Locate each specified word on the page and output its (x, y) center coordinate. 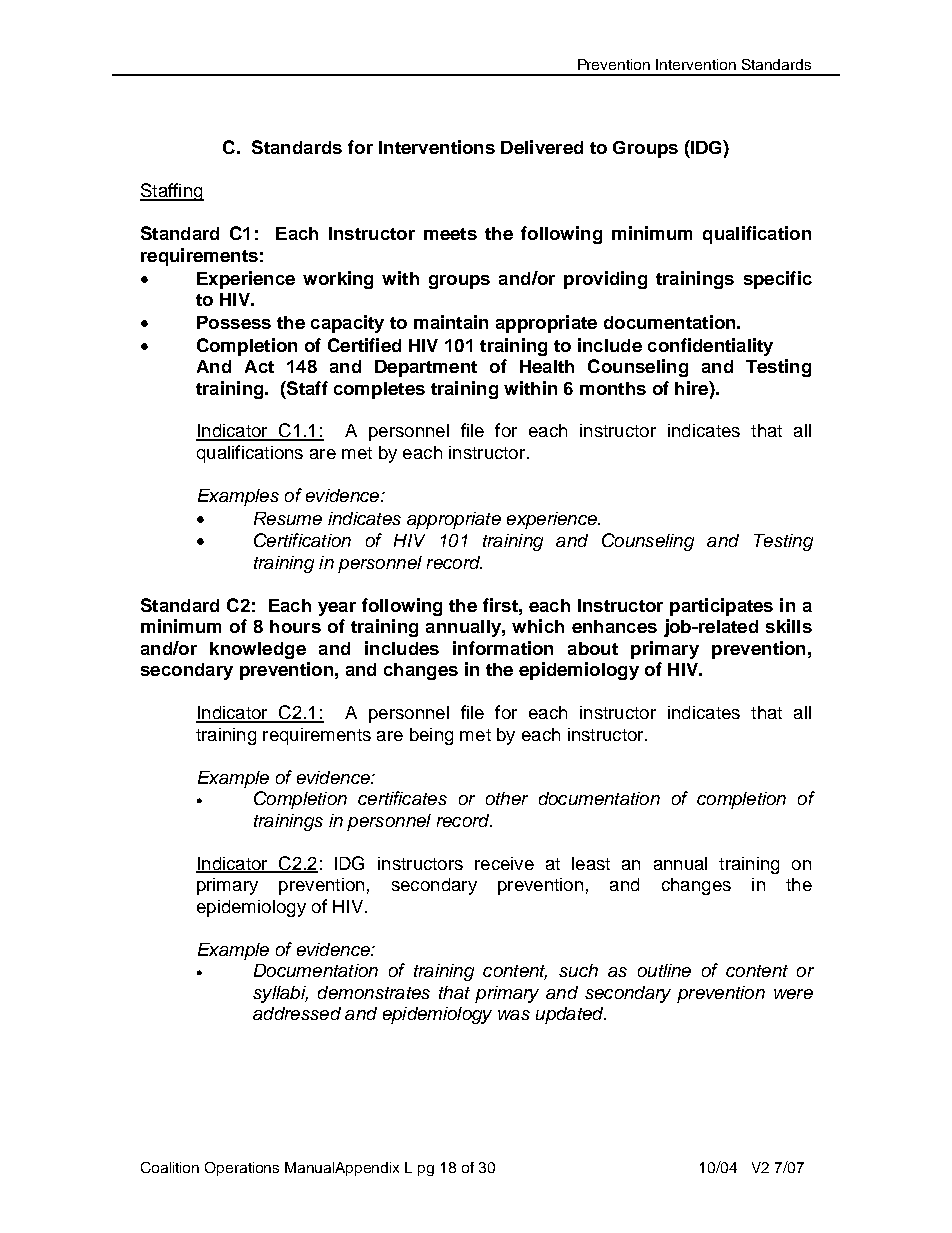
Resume (288, 518)
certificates (402, 798)
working (338, 280)
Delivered (542, 147)
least (591, 863)
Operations (242, 1169)
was (514, 1015)
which (538, 626)
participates (721, 607)
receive (504, 863)
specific (778, 280)
